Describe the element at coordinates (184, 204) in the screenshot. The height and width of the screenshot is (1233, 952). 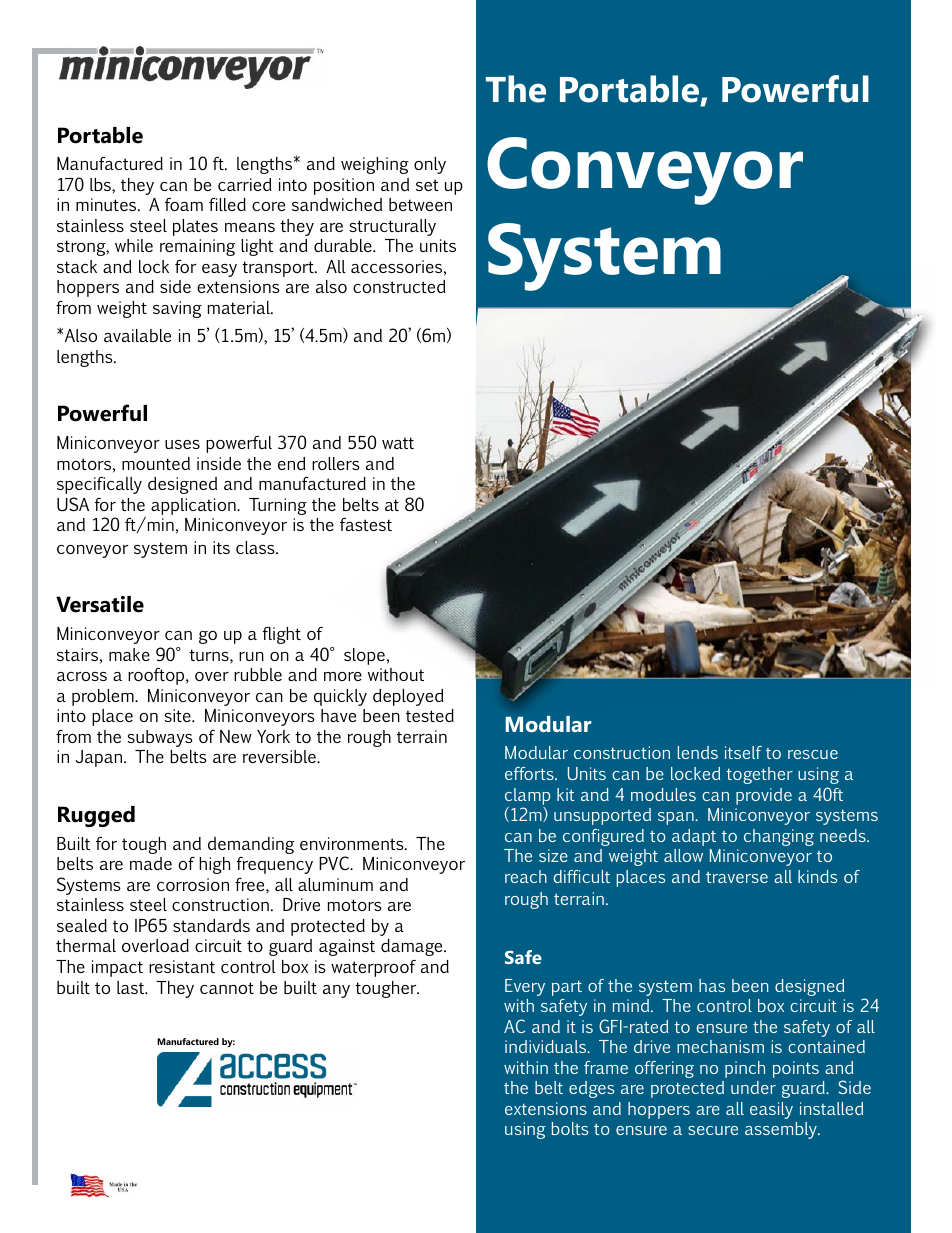
I see `foam` at that location.
